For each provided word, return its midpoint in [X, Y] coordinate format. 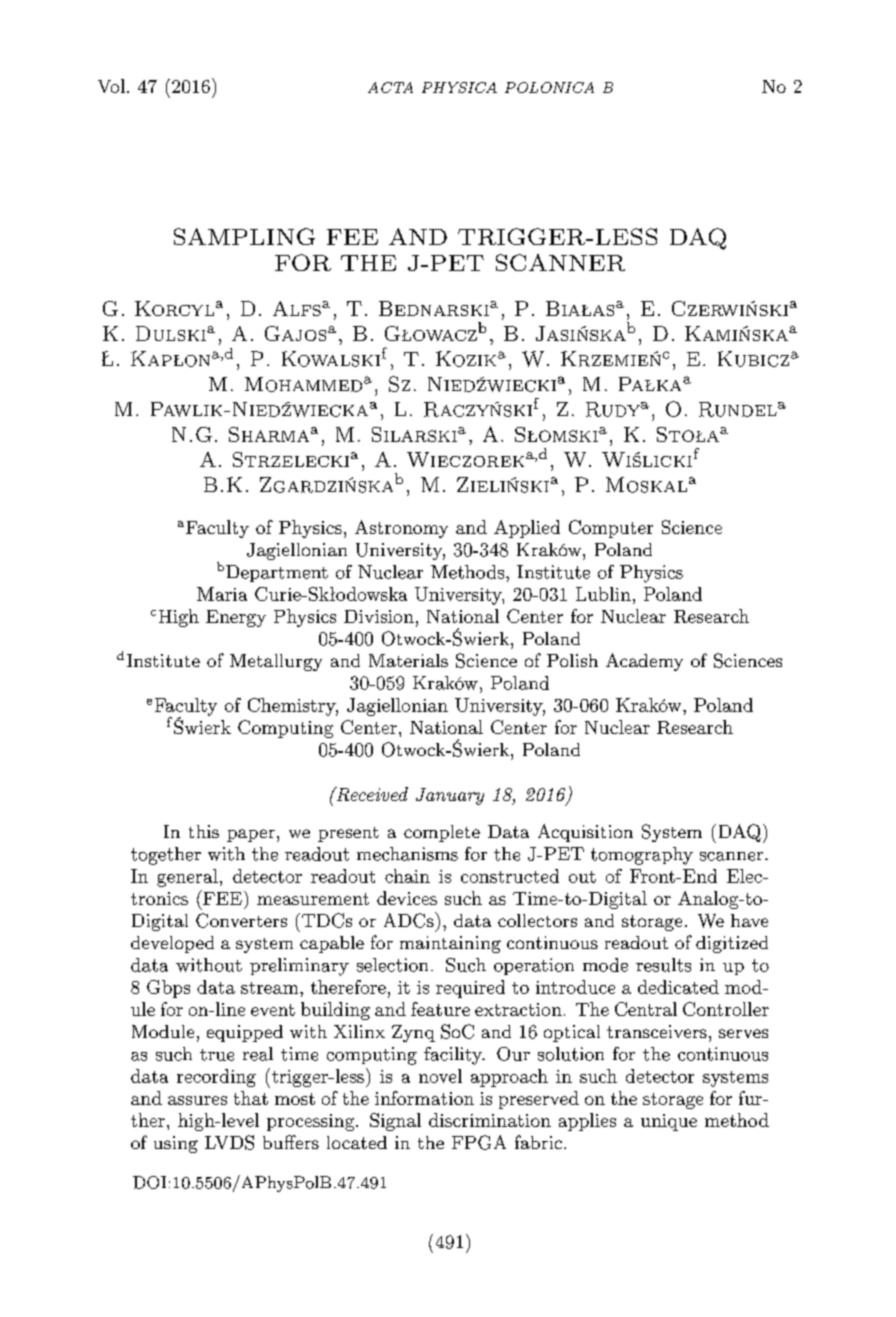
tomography [642, 856]
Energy [236, 618]
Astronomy [401, 529]
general [187, 878]
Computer [611, 529]
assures [197, 1100]
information [424, 1098]
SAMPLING [244, 236]
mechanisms [407, 854]
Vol [111, 86]
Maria [222, 594]
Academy [644, 662]
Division [379, 616]
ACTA [390, 87]
